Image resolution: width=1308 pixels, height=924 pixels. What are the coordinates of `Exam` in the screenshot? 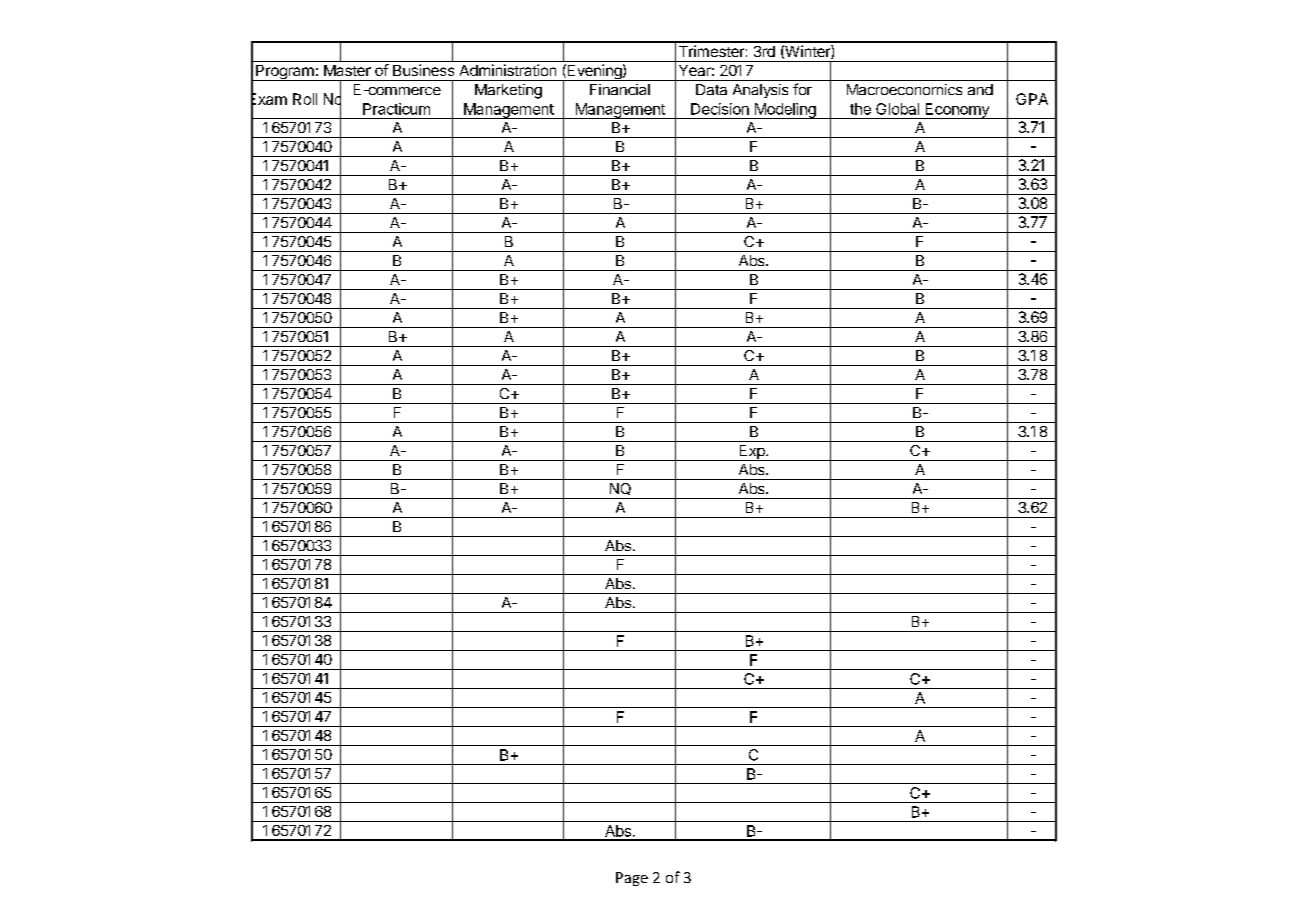 It's located at (269, 99).
